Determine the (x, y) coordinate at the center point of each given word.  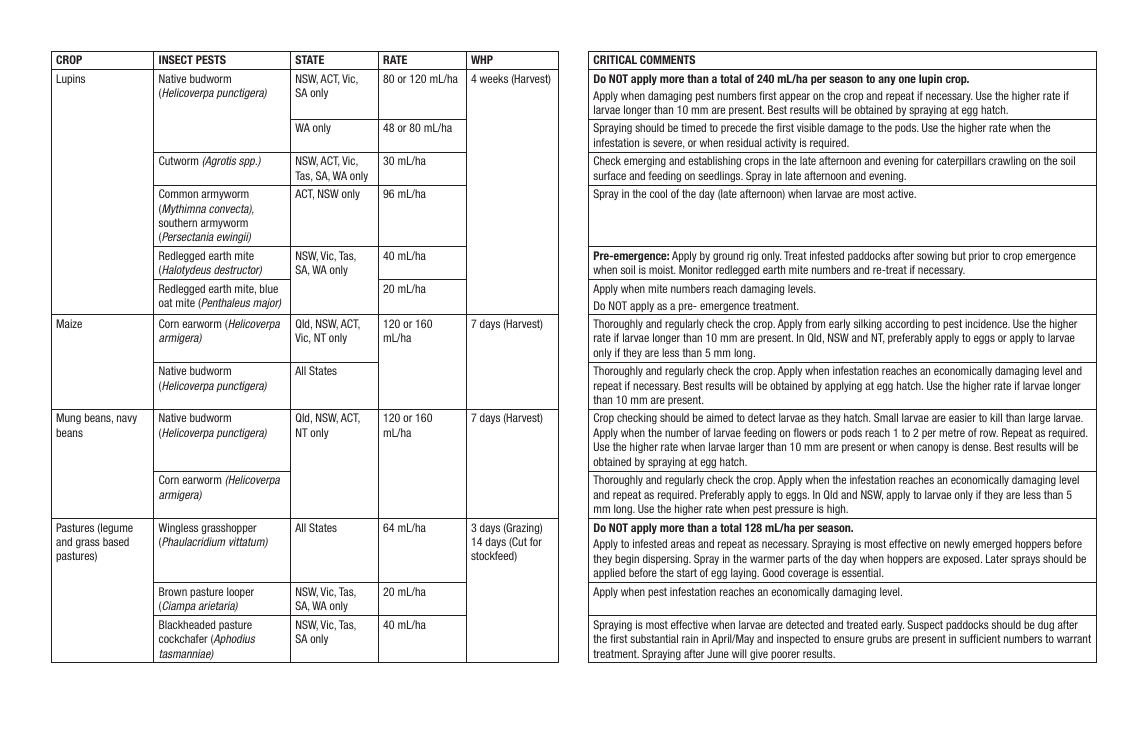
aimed (719, 417)
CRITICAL (615, 59)
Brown (173, 591)
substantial (654, 638)
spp (248, 162)
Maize (69, 323)
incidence (987, 323)
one (907, 79)
